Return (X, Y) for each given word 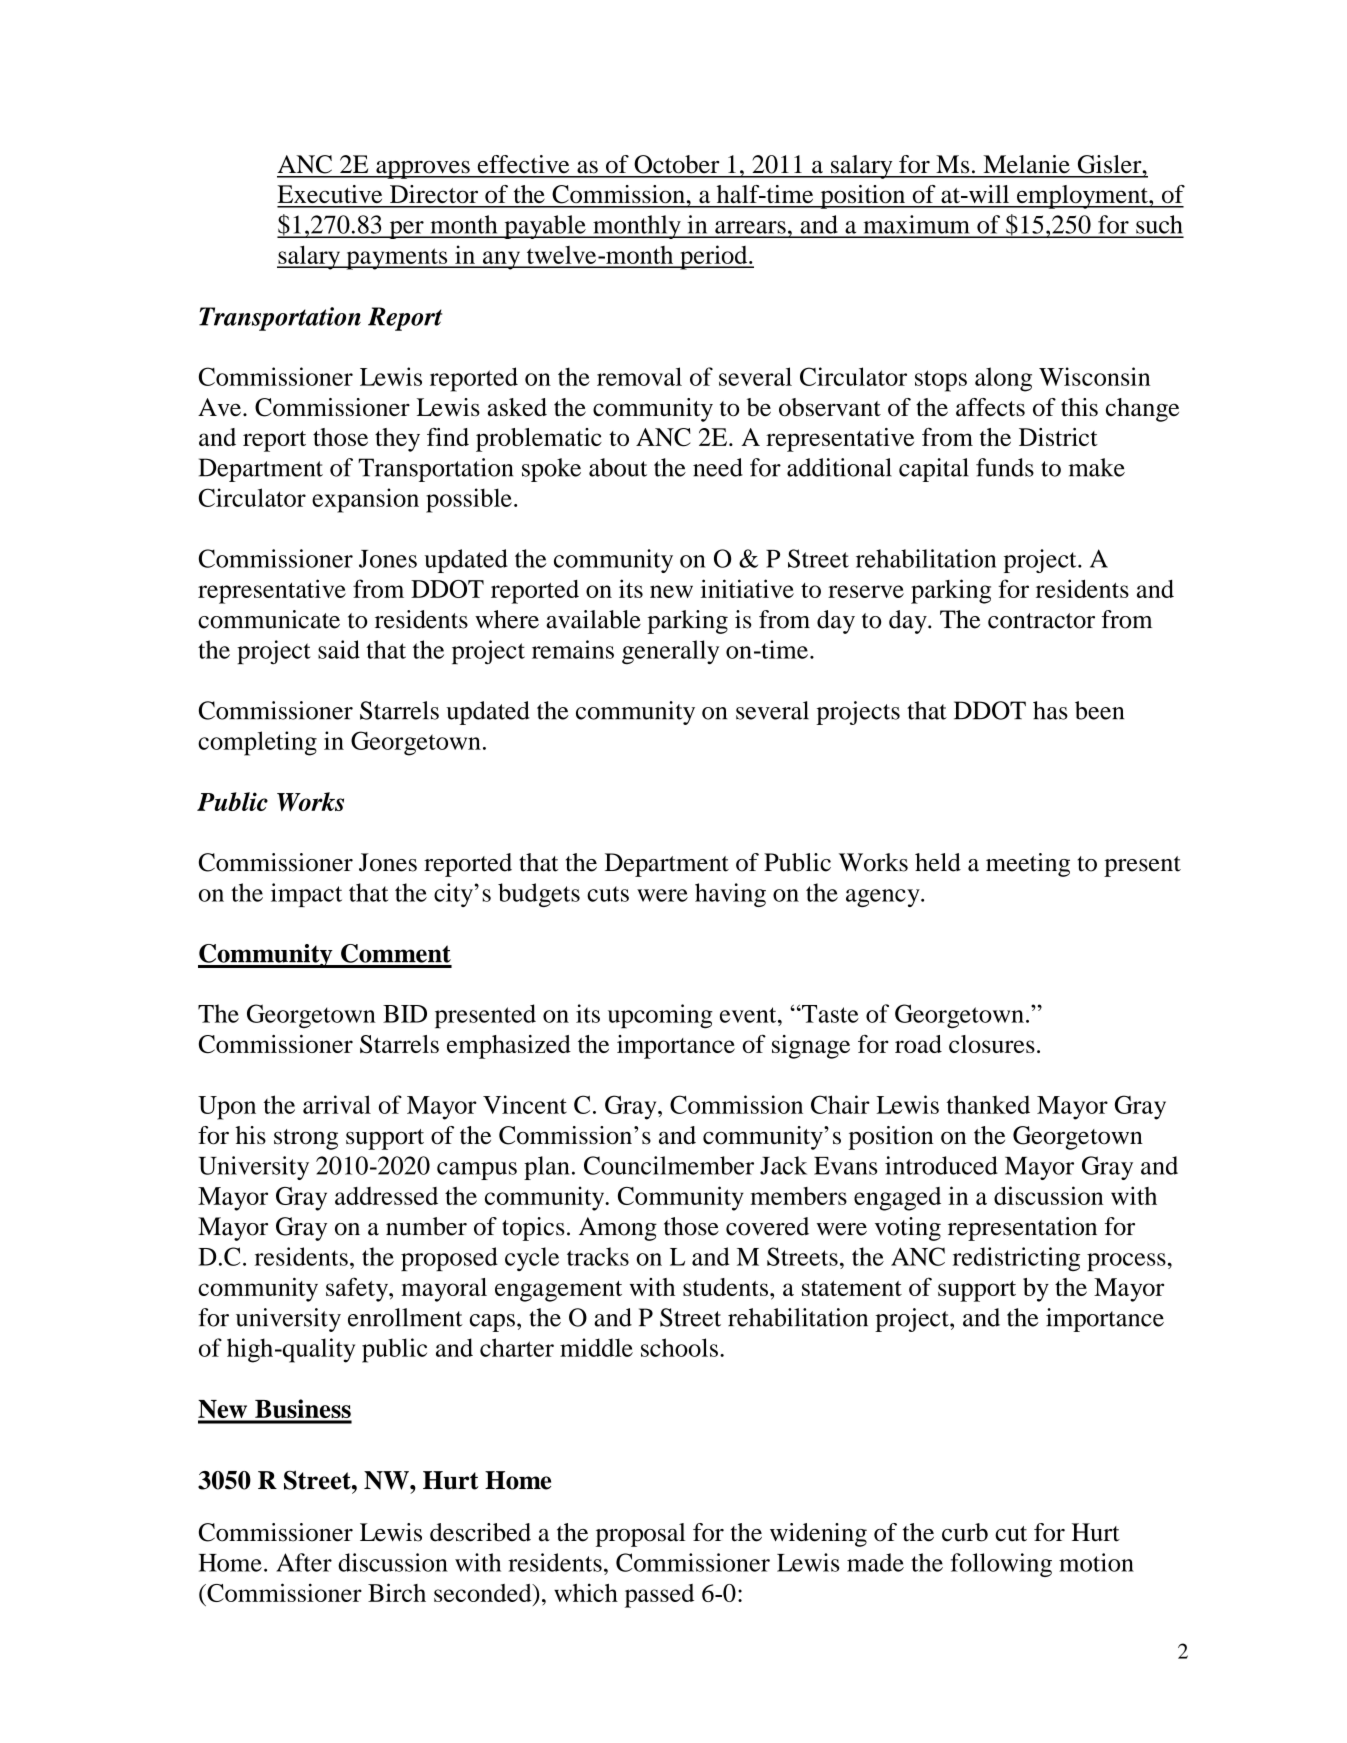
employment (1082, 197)
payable (545, 227)
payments (397, 259)
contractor (1041, 621)
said (339, 649)
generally (670, 652)
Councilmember (669, 1165)
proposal (641, 1535)
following (1001, 1565)
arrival (337, 1104)
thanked (988, 1104)
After (304, 1562)
